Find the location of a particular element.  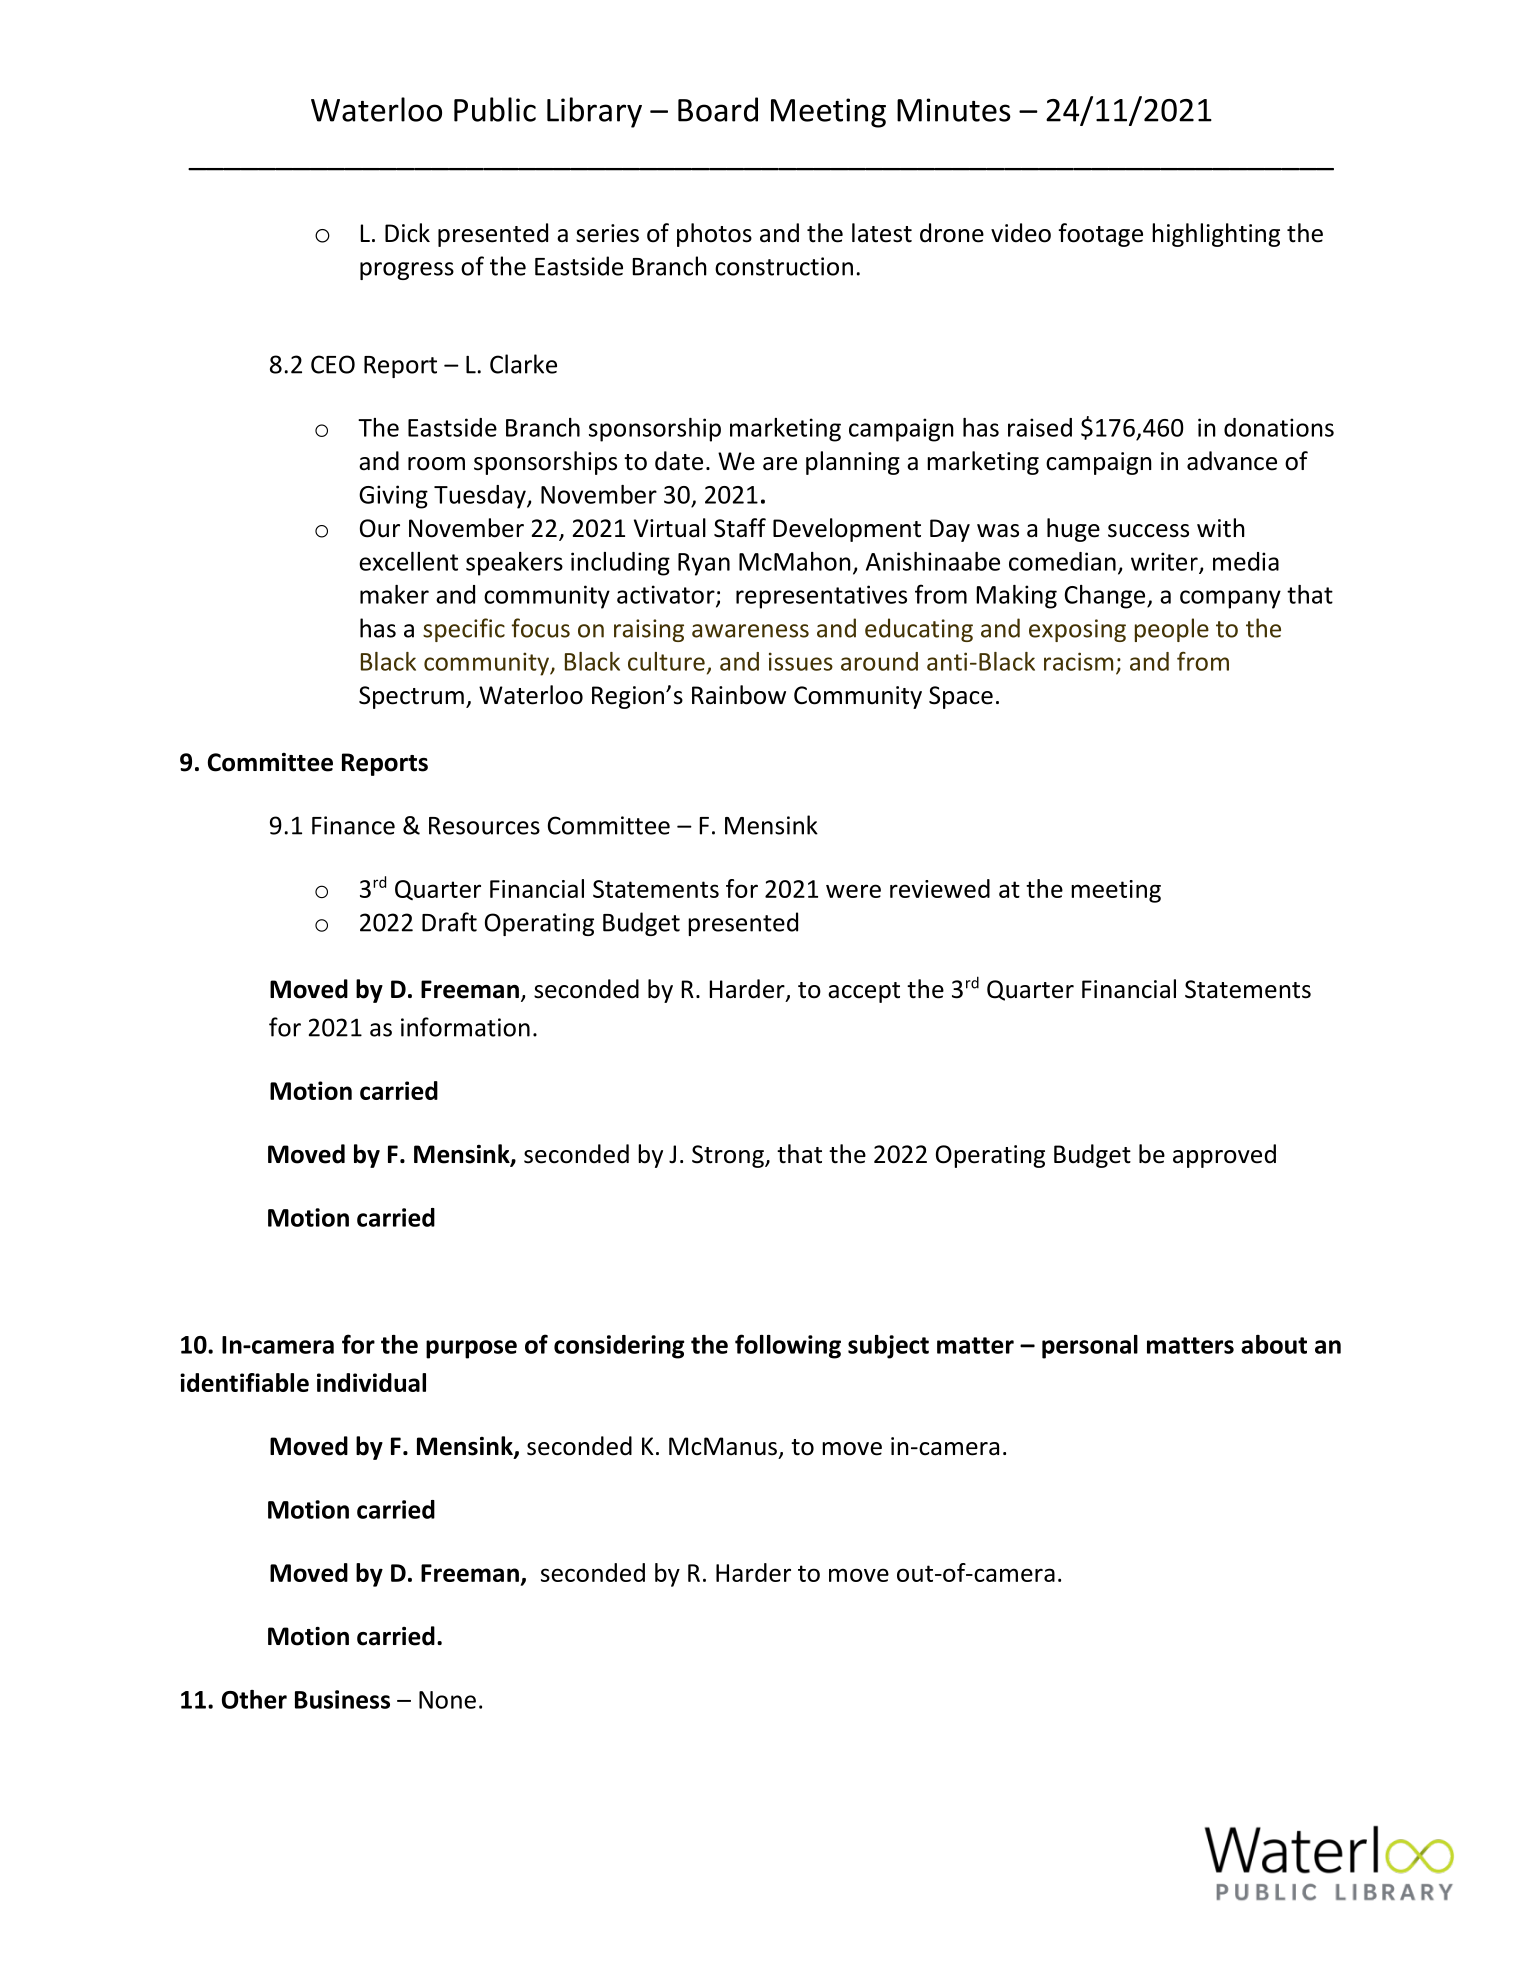

Board is located at coordinates (718, 109).
